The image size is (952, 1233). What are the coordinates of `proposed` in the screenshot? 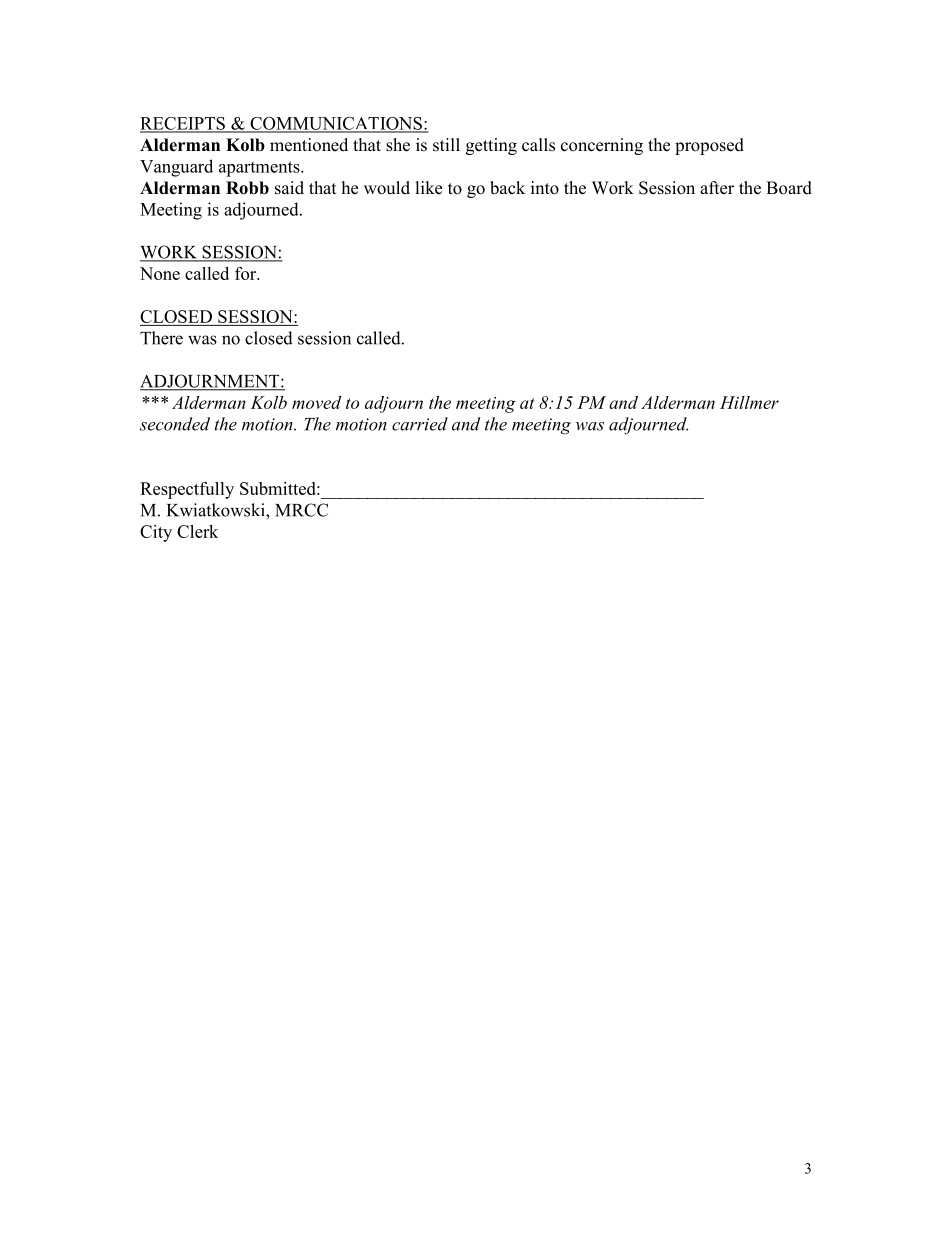 It's located at (709, 146).
